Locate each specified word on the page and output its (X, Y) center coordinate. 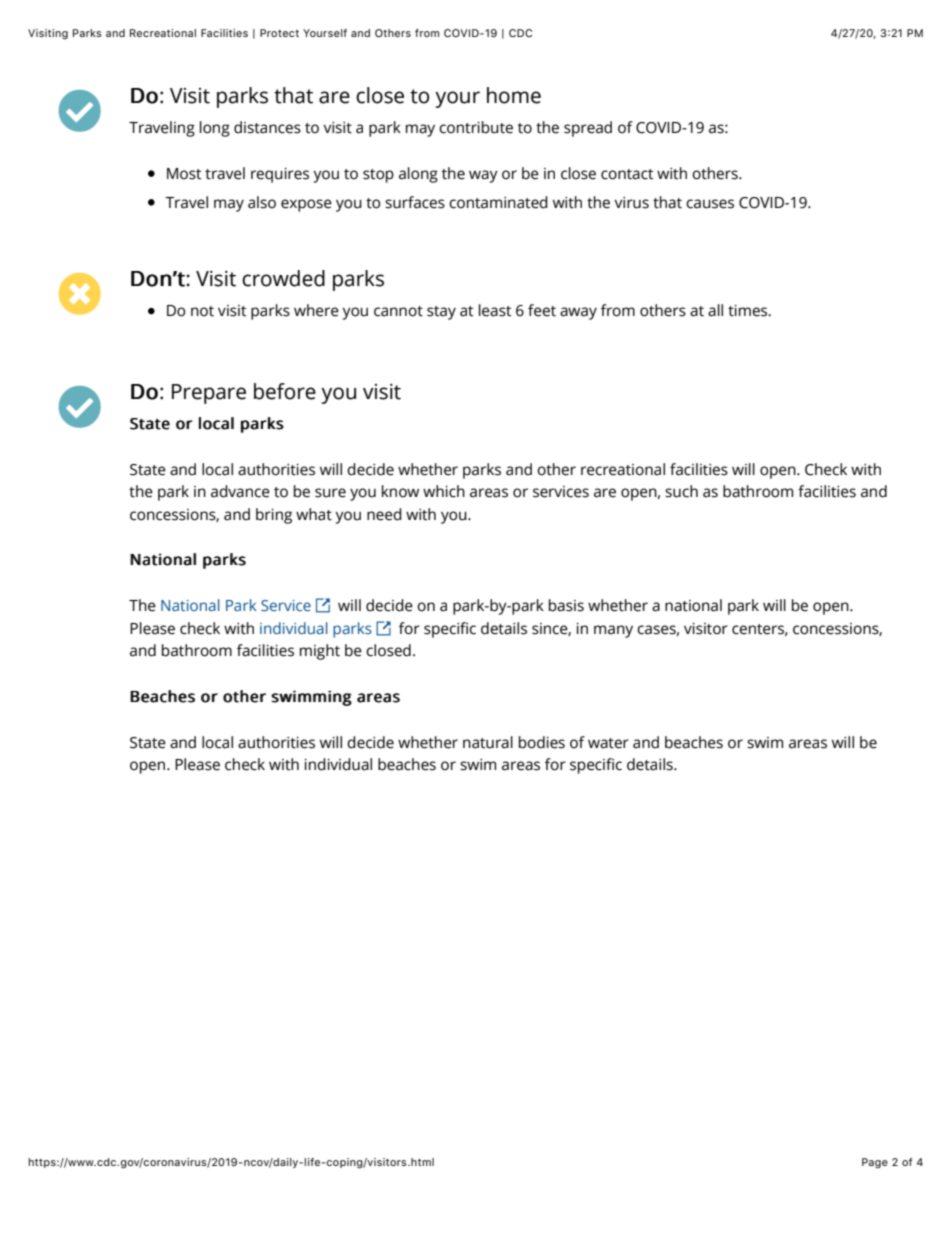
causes (710, 204)
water (608, 743)
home (514, 95)
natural (488, 742)
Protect (279, 33)
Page (875, 1163)
